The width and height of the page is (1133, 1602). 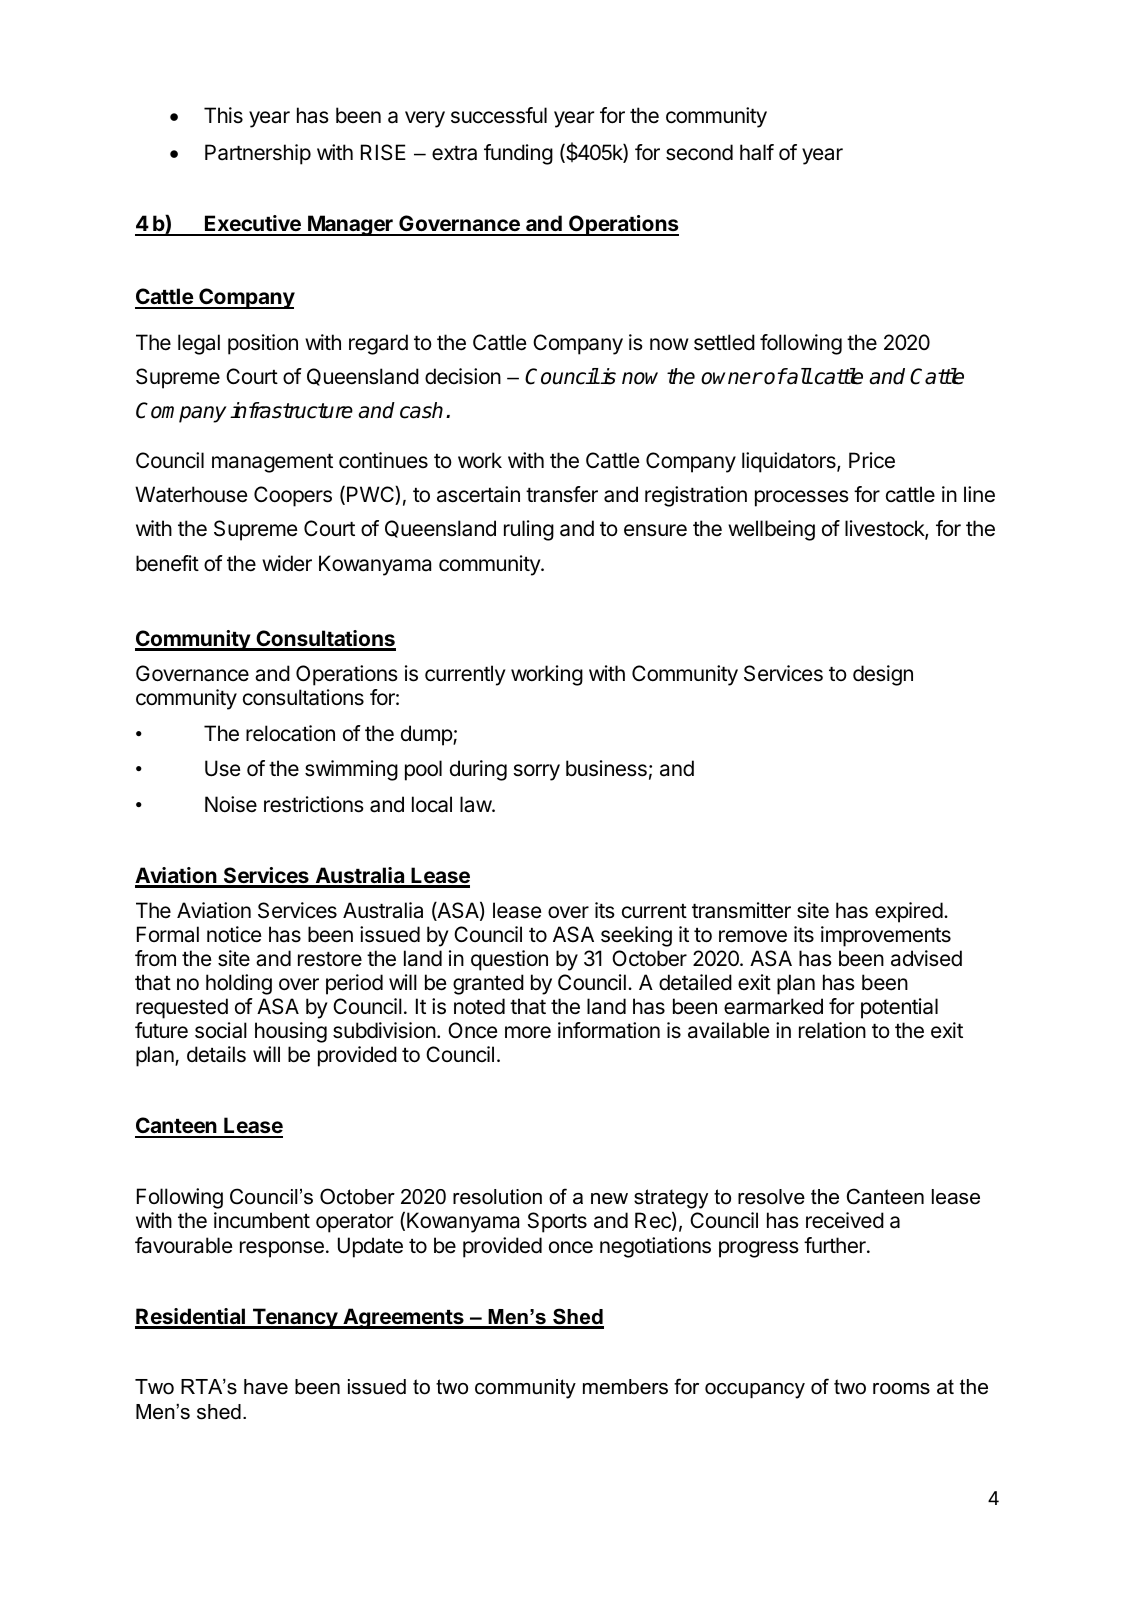 I want to click on expired, so click(x=909, y=912).
